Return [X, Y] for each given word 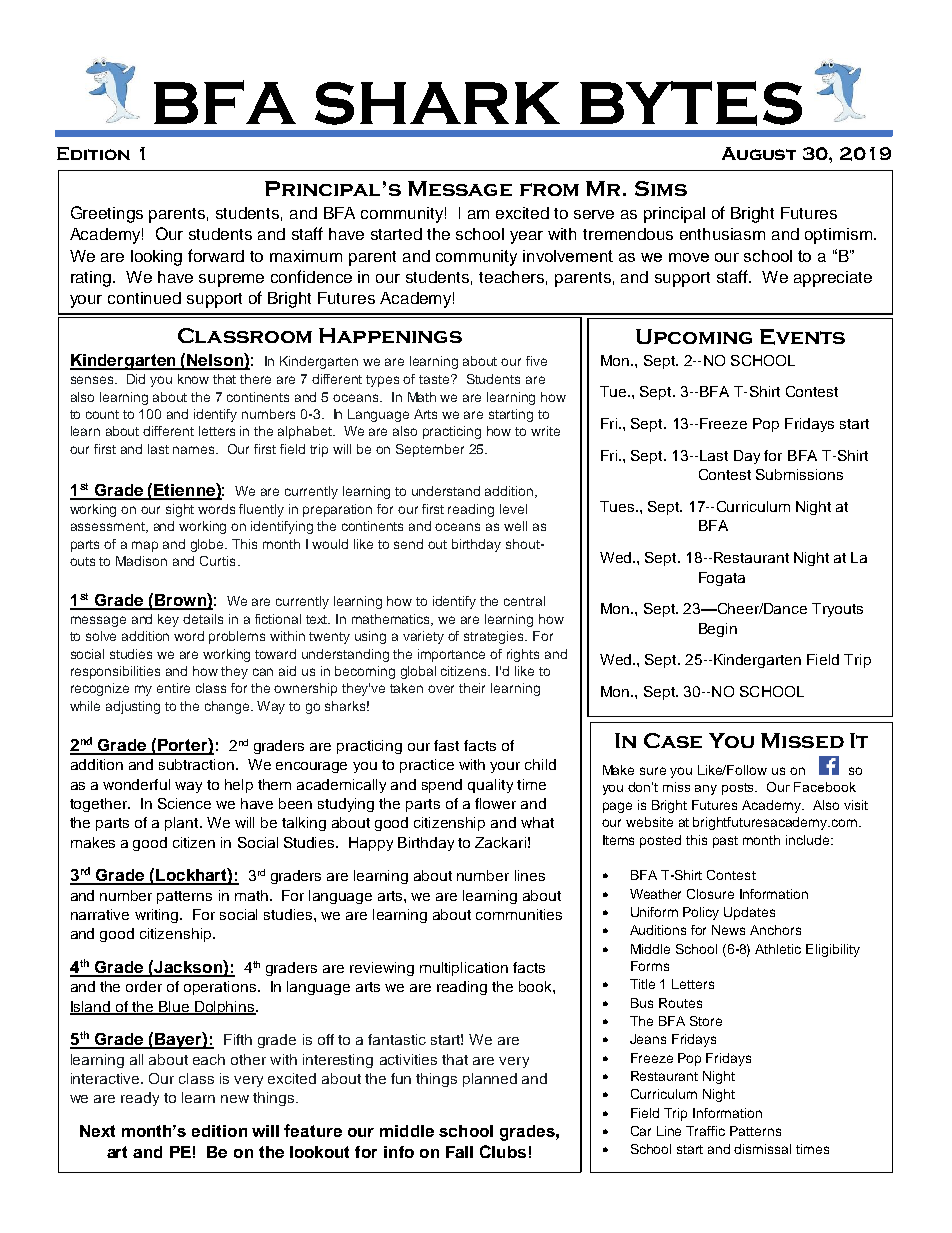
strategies [495, 637]
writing [158, 916]
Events [802, 337]
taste [435, 379]
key [168, 620]
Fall [459, 1152]
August [759, 153]
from [549, 189]
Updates [749, 913]
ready [140, 1099]
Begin [718, 630]
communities [519, 914]
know [193, 379]
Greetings [107, 214]
